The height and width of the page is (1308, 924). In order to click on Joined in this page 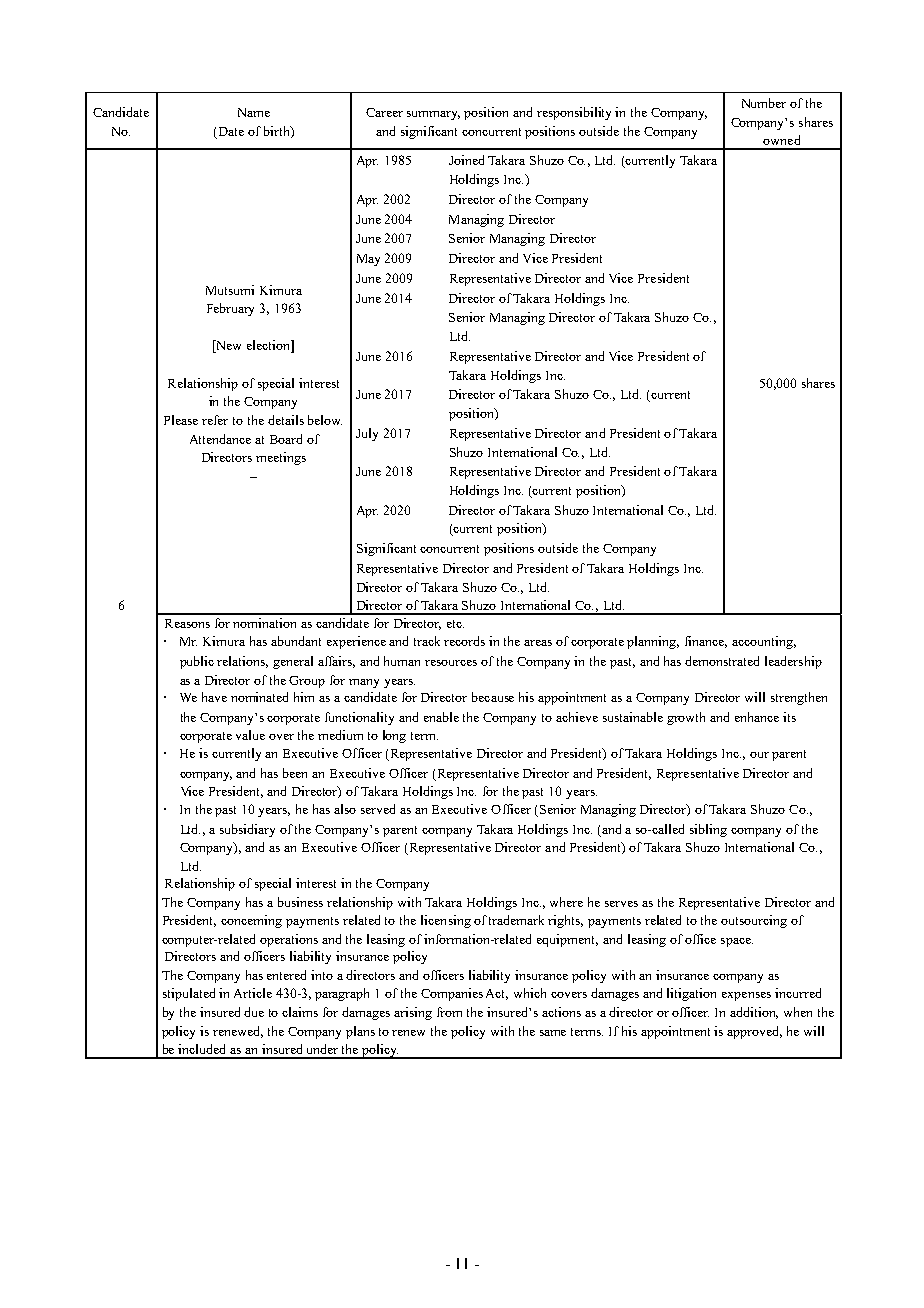, I will do `click(466, 160)`.
